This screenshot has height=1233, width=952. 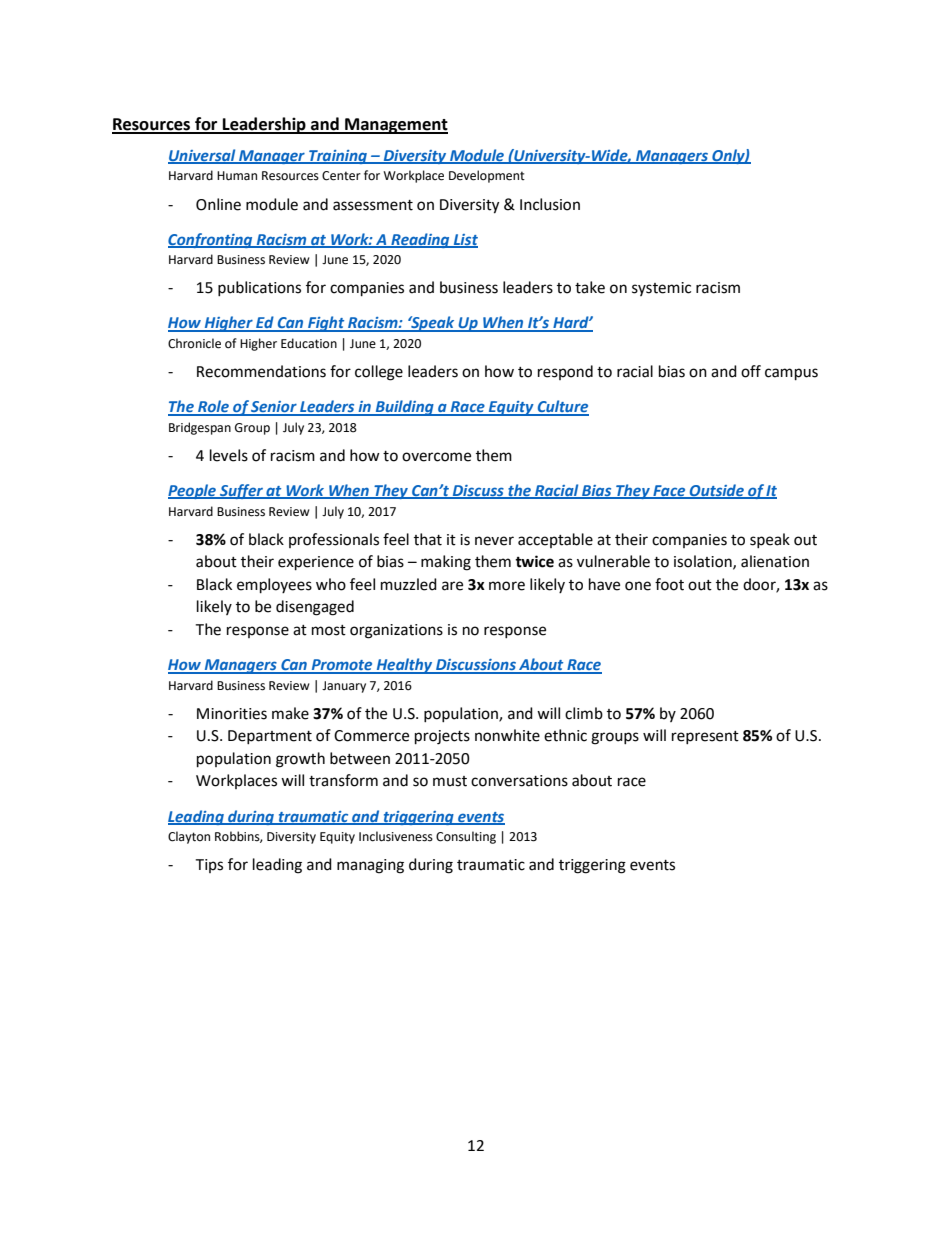 What do you see at coordinates (705, 737) in the screenshot?
I see `represent` at bounding box center [705, 737].
